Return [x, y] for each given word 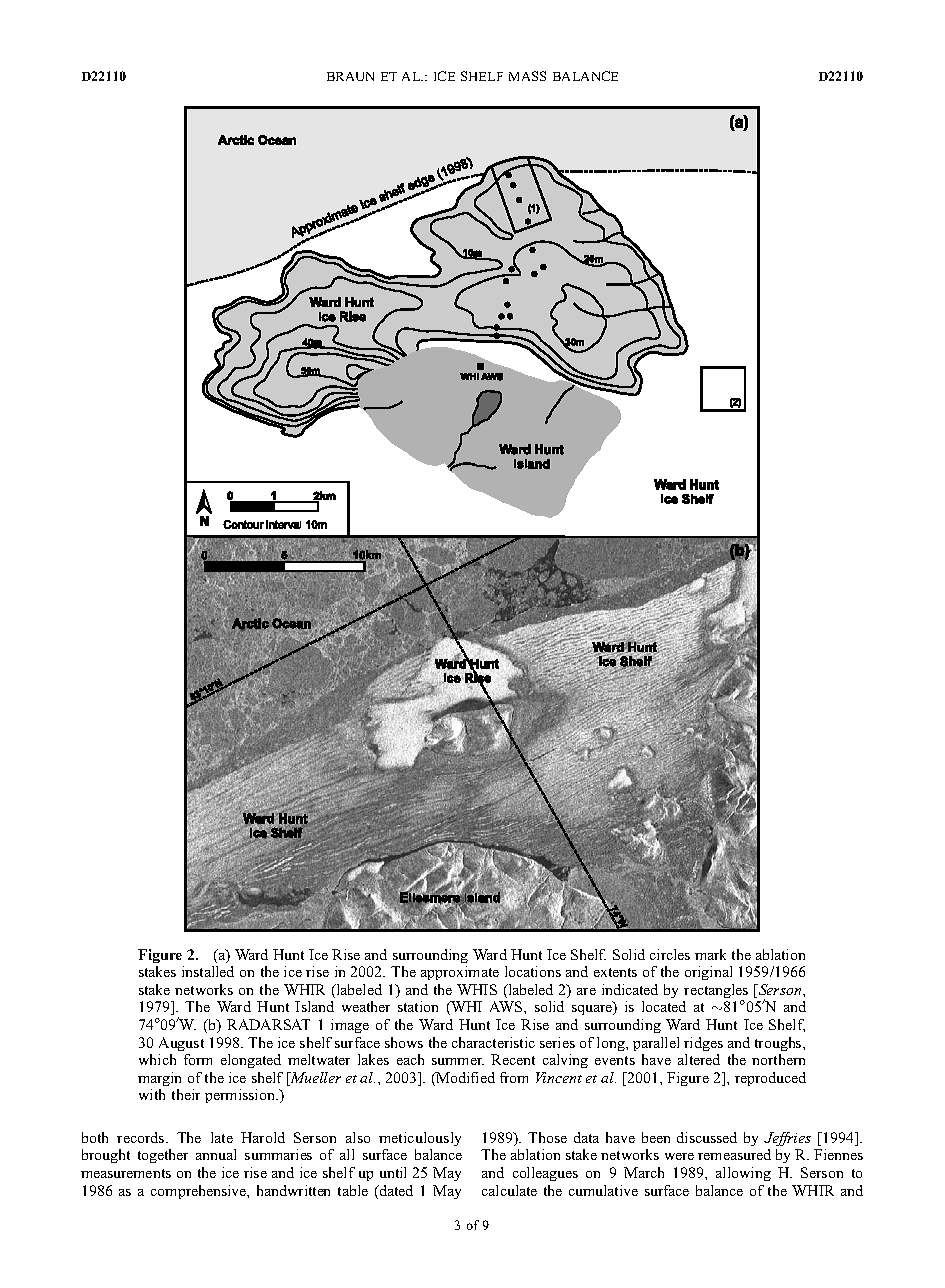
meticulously [420, 1139]
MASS [527, 76]
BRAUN [350, 76]
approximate [460, 973]
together [163, 1156]
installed [208, 971]
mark [710, 954]
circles [670, 954]
